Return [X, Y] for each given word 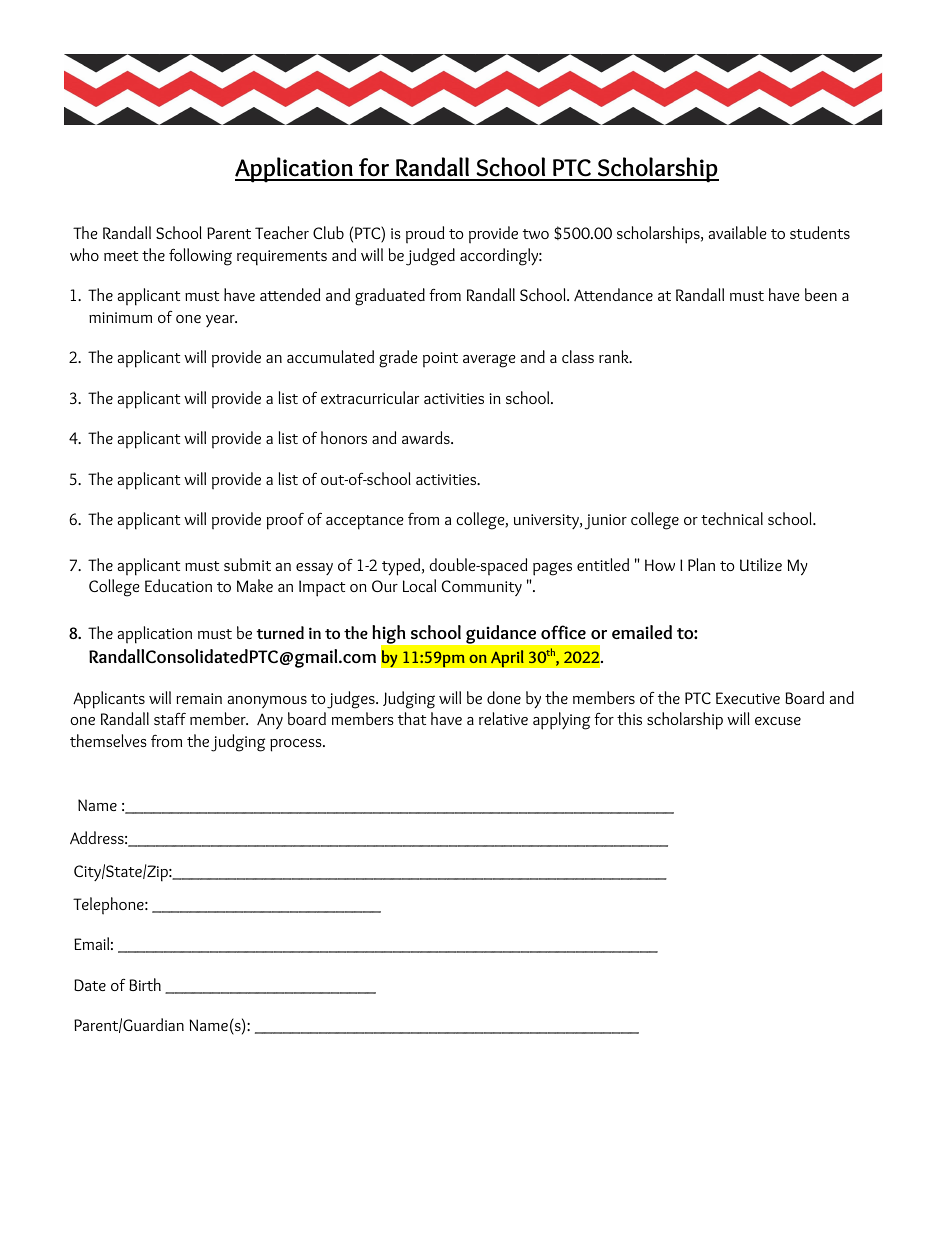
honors [344, 437]
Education [178, 585]
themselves [108, 740]
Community [482, 588]
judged [430, 257]
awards [427, 437]
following [200, 257]
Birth [145, 984]
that [412, 718]
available [737, 232]
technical [732, 518]
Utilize [761, 564]
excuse [778, 721]
